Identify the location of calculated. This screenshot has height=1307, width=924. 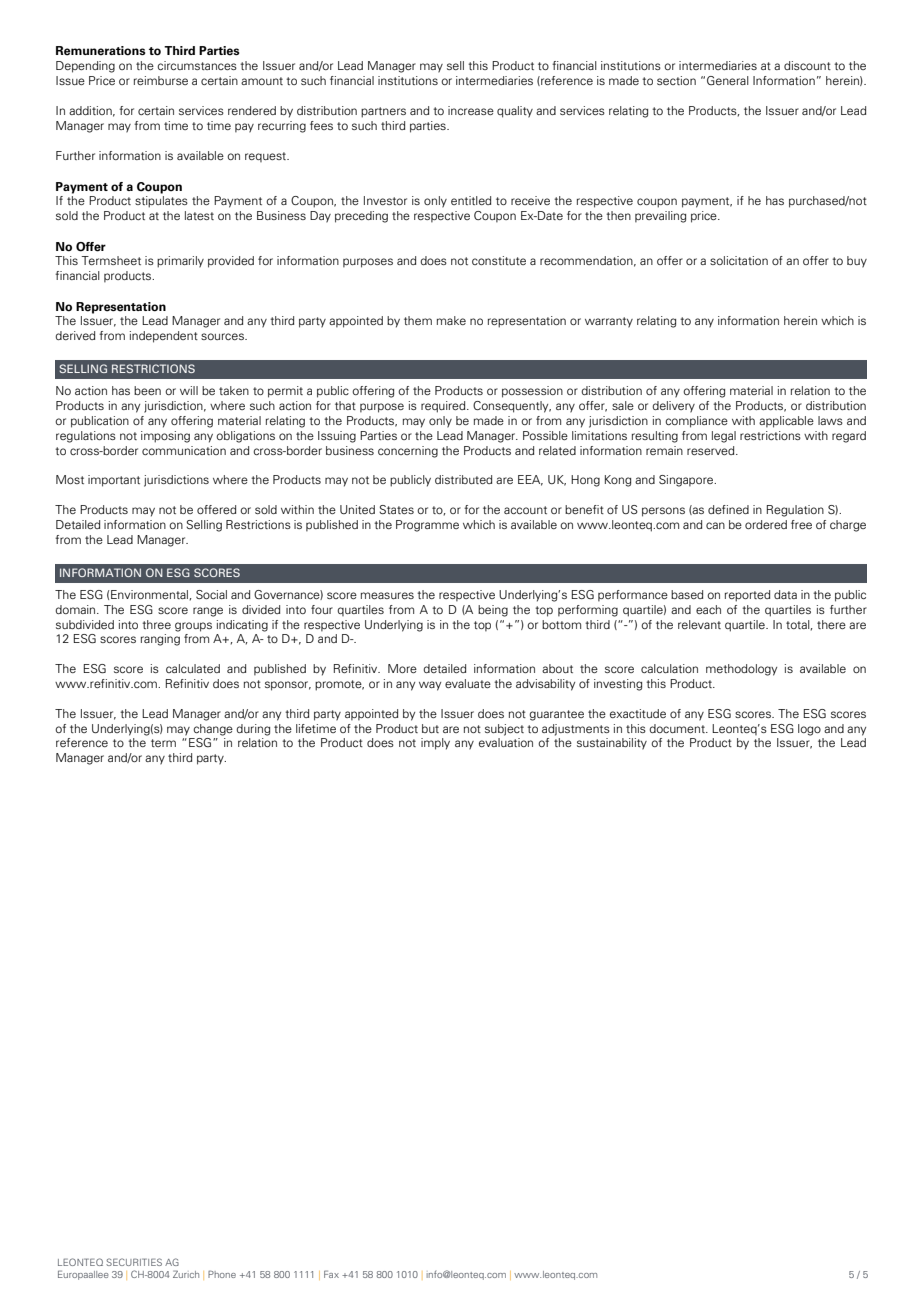
(193, 668).
